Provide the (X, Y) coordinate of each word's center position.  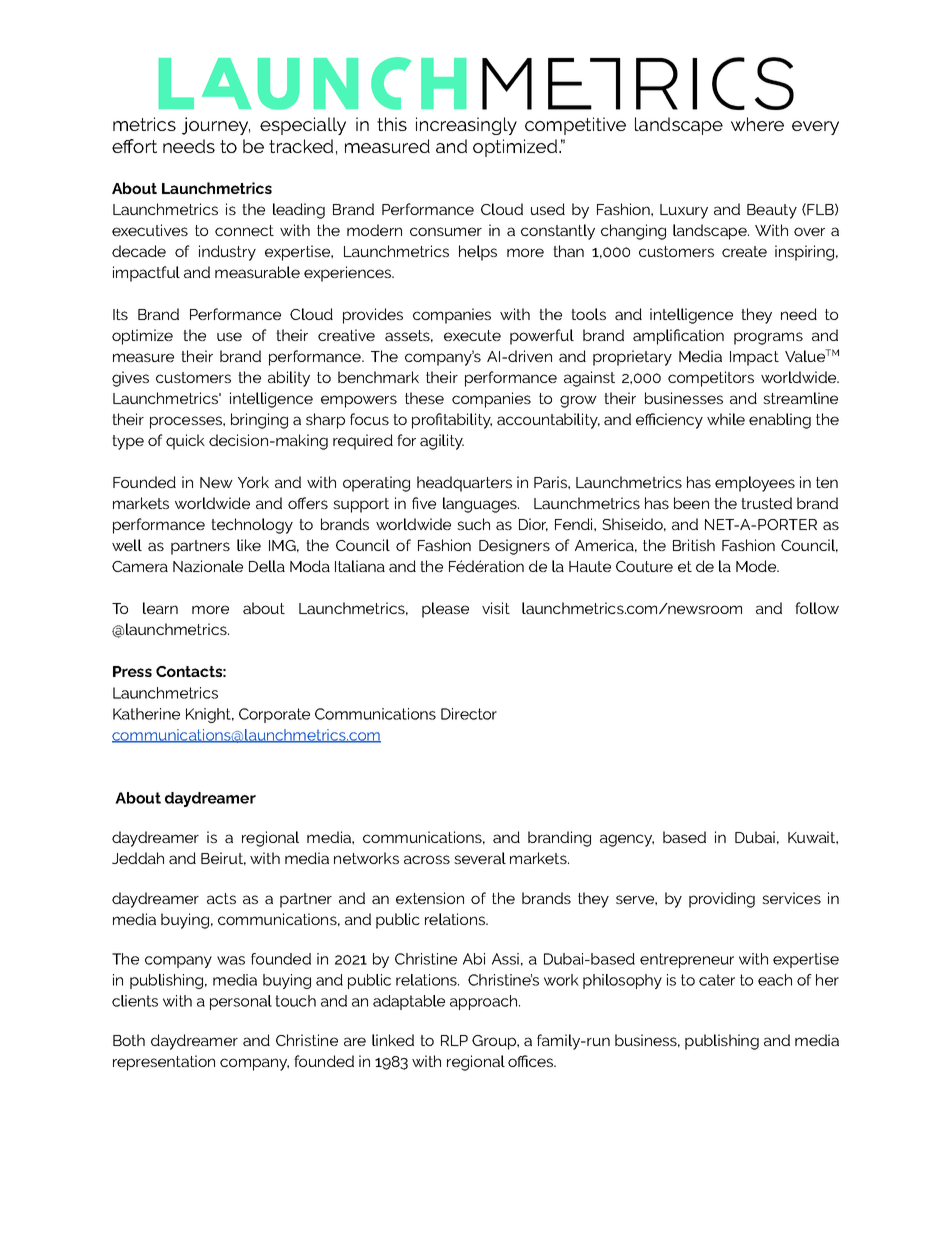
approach (485, 1002)
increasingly (466, 126)
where (757, 124)
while (726, 419)
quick (185, 442)
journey (216, 126)
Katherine (146, 714)
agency (627, 840)
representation (164, 1063)
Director (469, 714)
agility (442, 442)
